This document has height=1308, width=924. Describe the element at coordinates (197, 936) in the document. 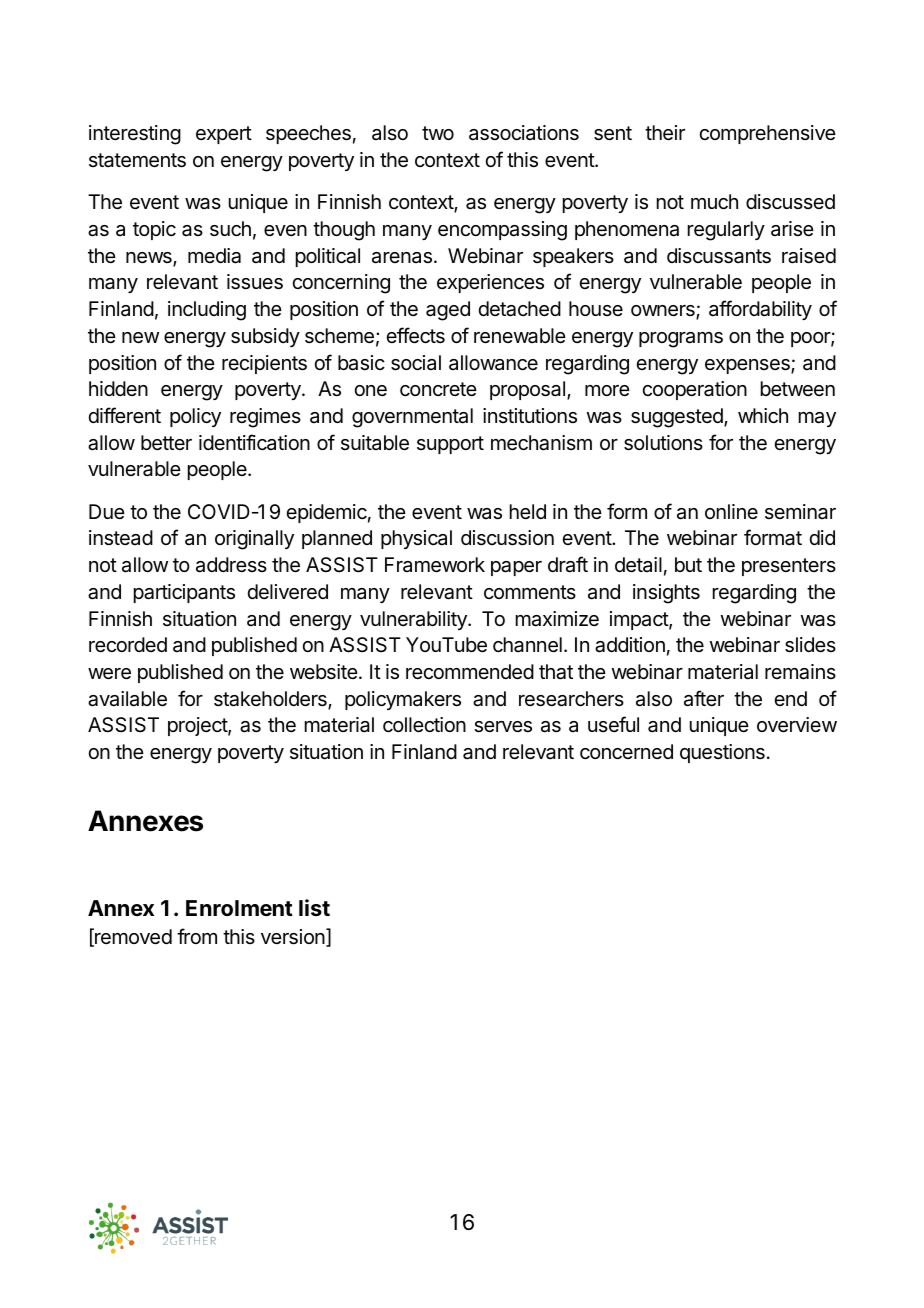

I see `from` at that location.
